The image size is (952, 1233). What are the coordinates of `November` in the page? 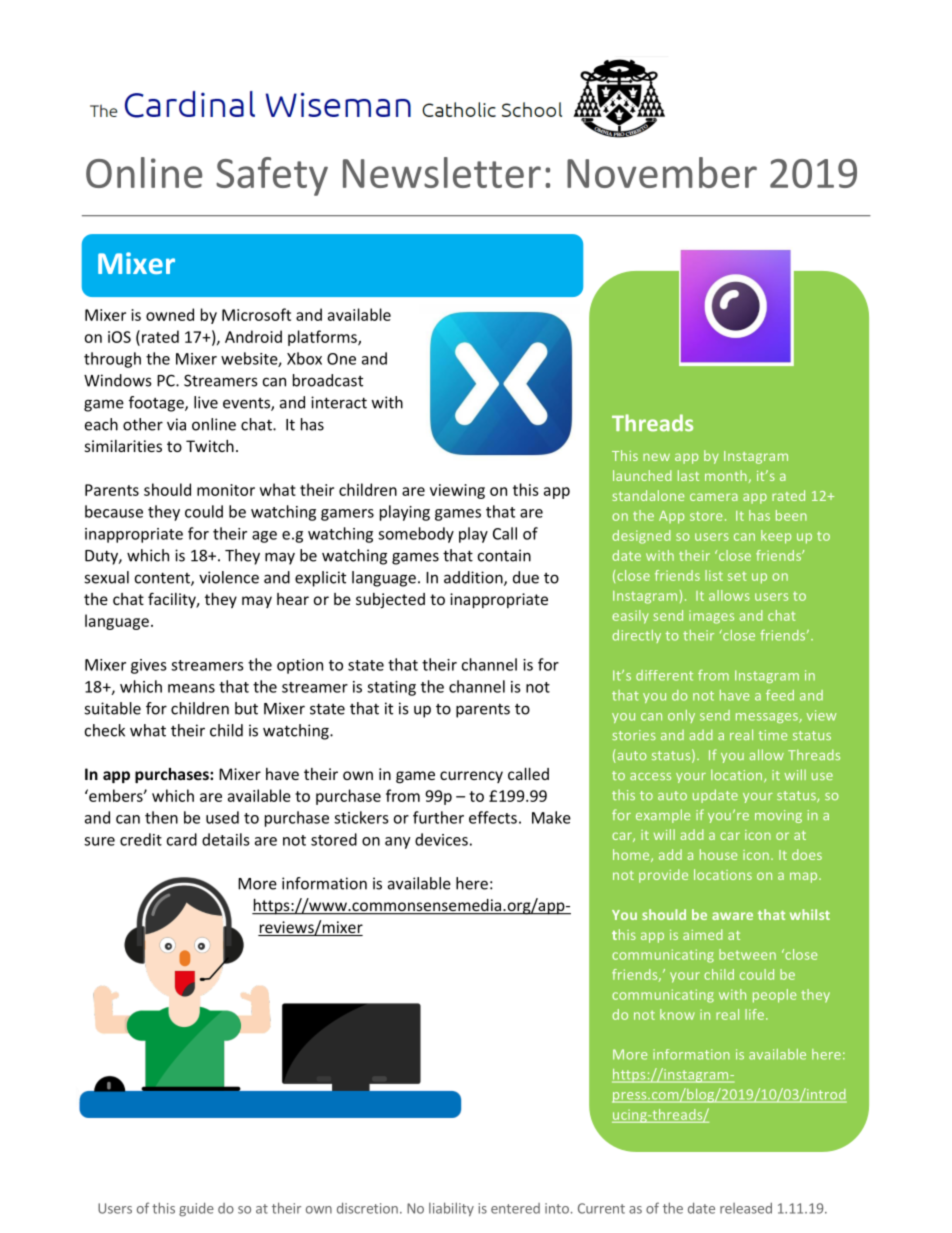 It's located at (662, 172).
